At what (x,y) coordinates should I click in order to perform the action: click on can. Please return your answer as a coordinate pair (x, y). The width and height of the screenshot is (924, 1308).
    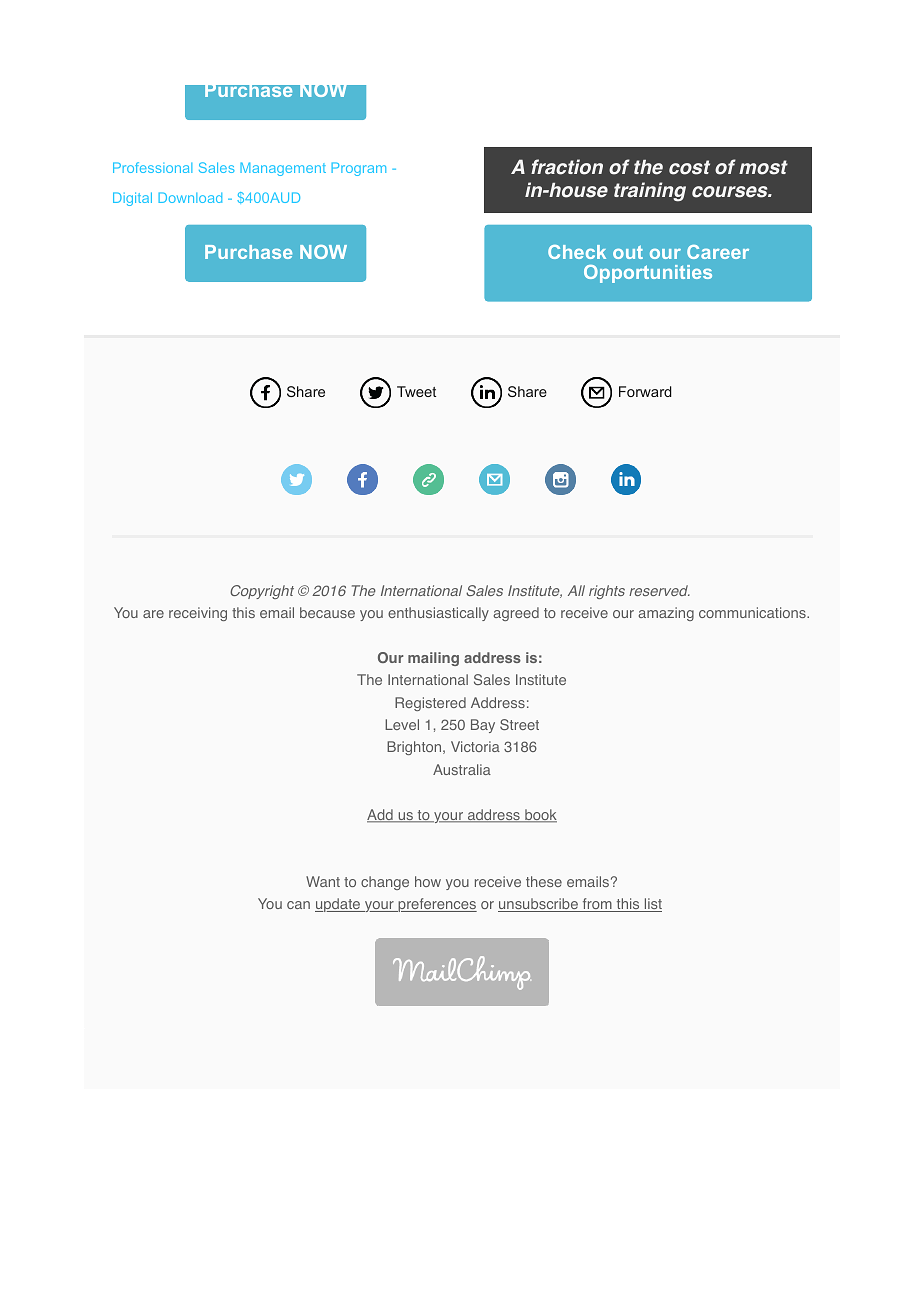
    Looking at the image, I should click on (298, 905).
